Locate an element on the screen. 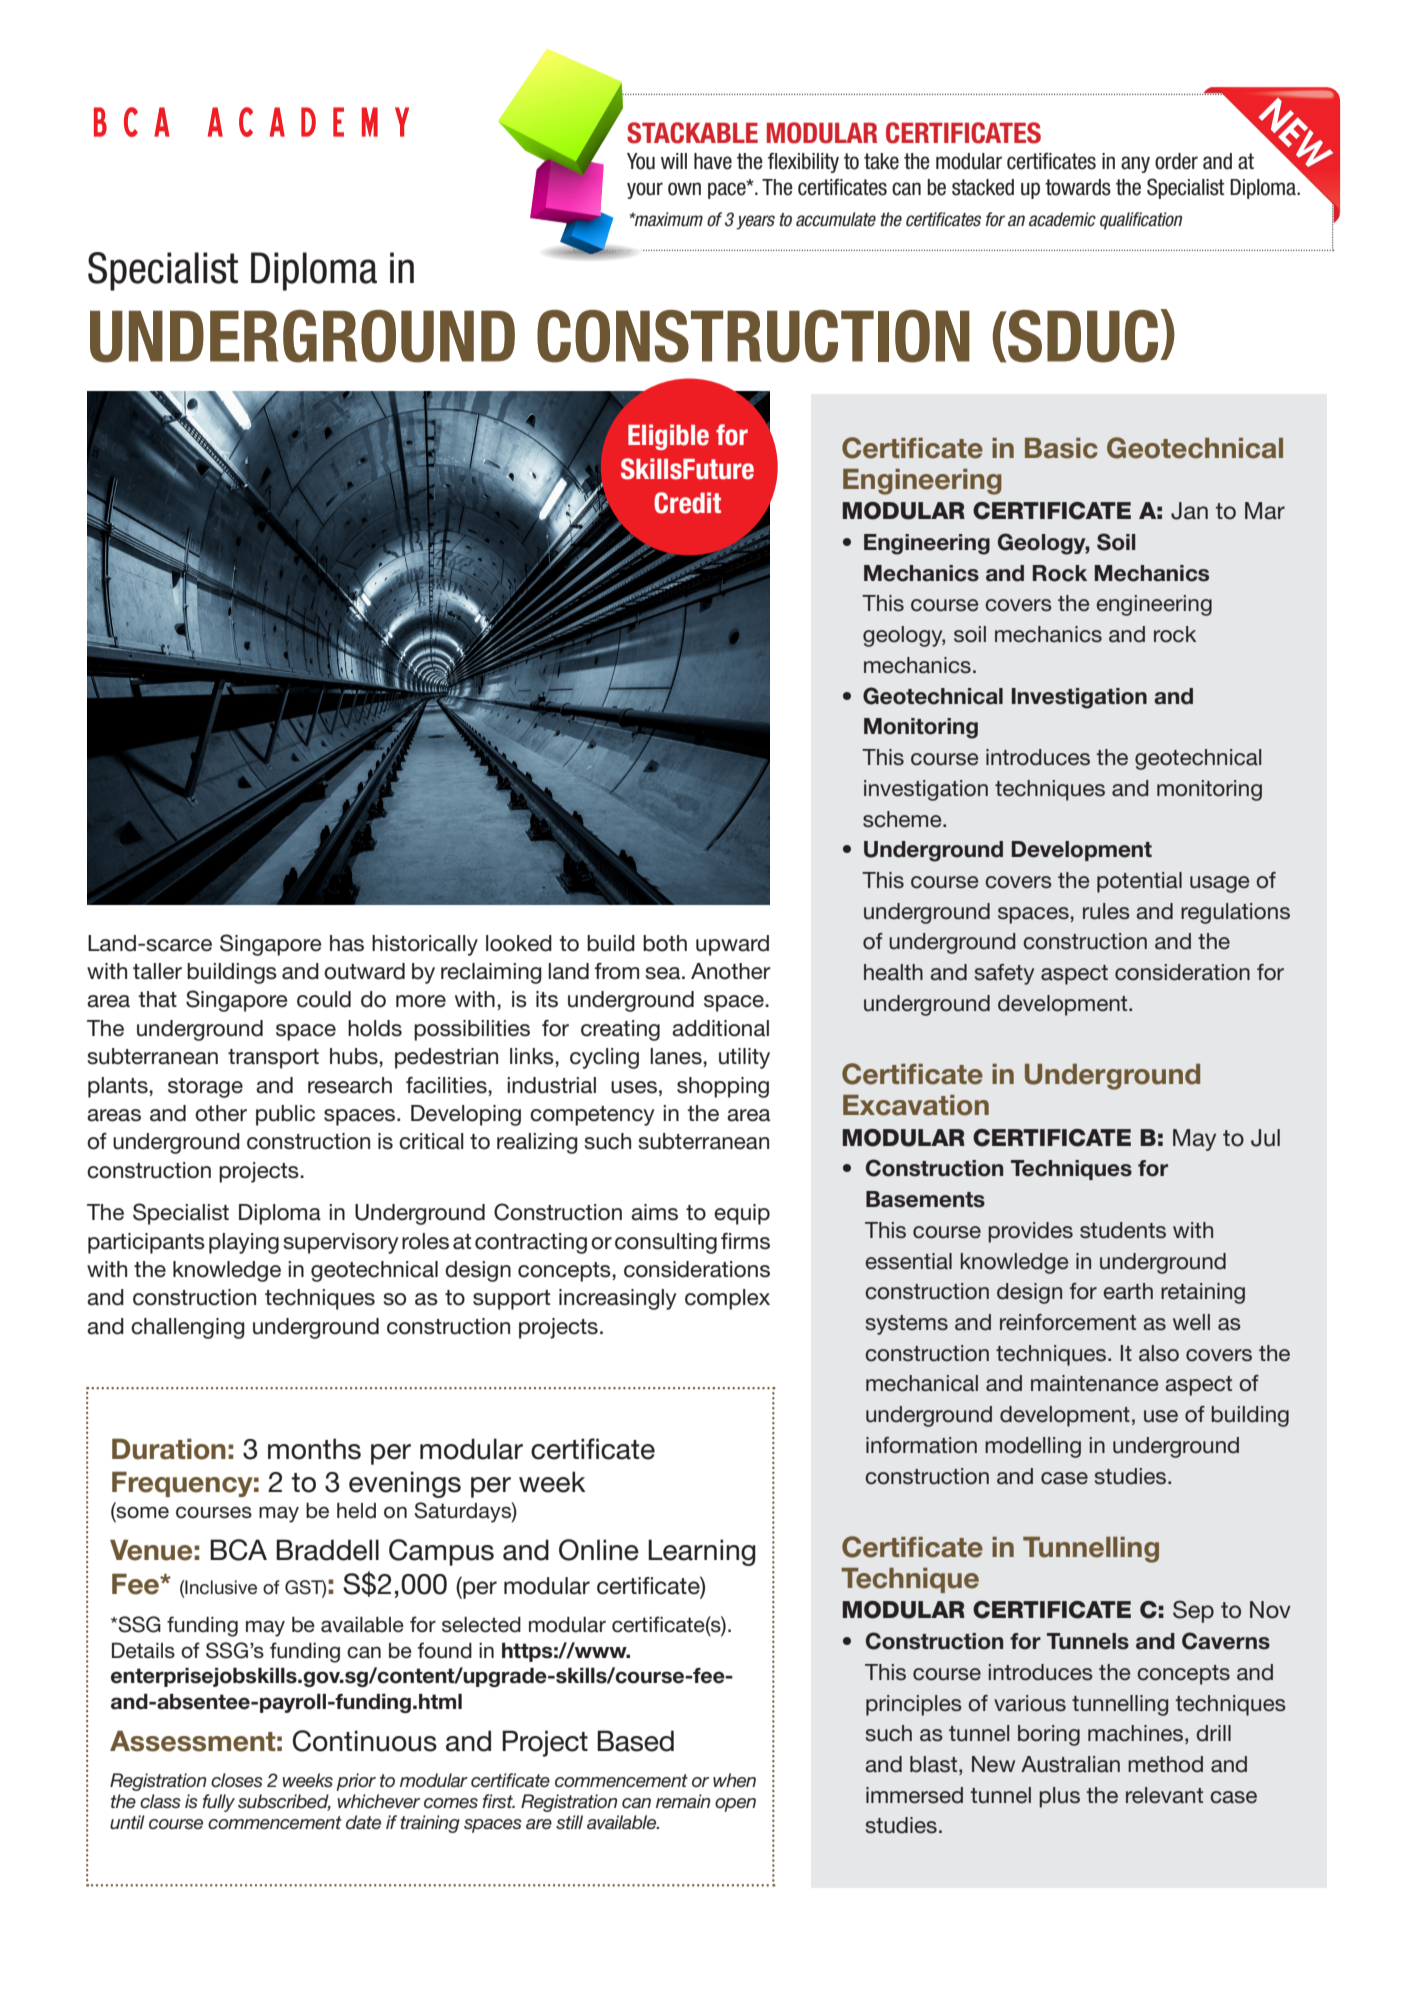  remain is located at coordinates (683, 1801).
